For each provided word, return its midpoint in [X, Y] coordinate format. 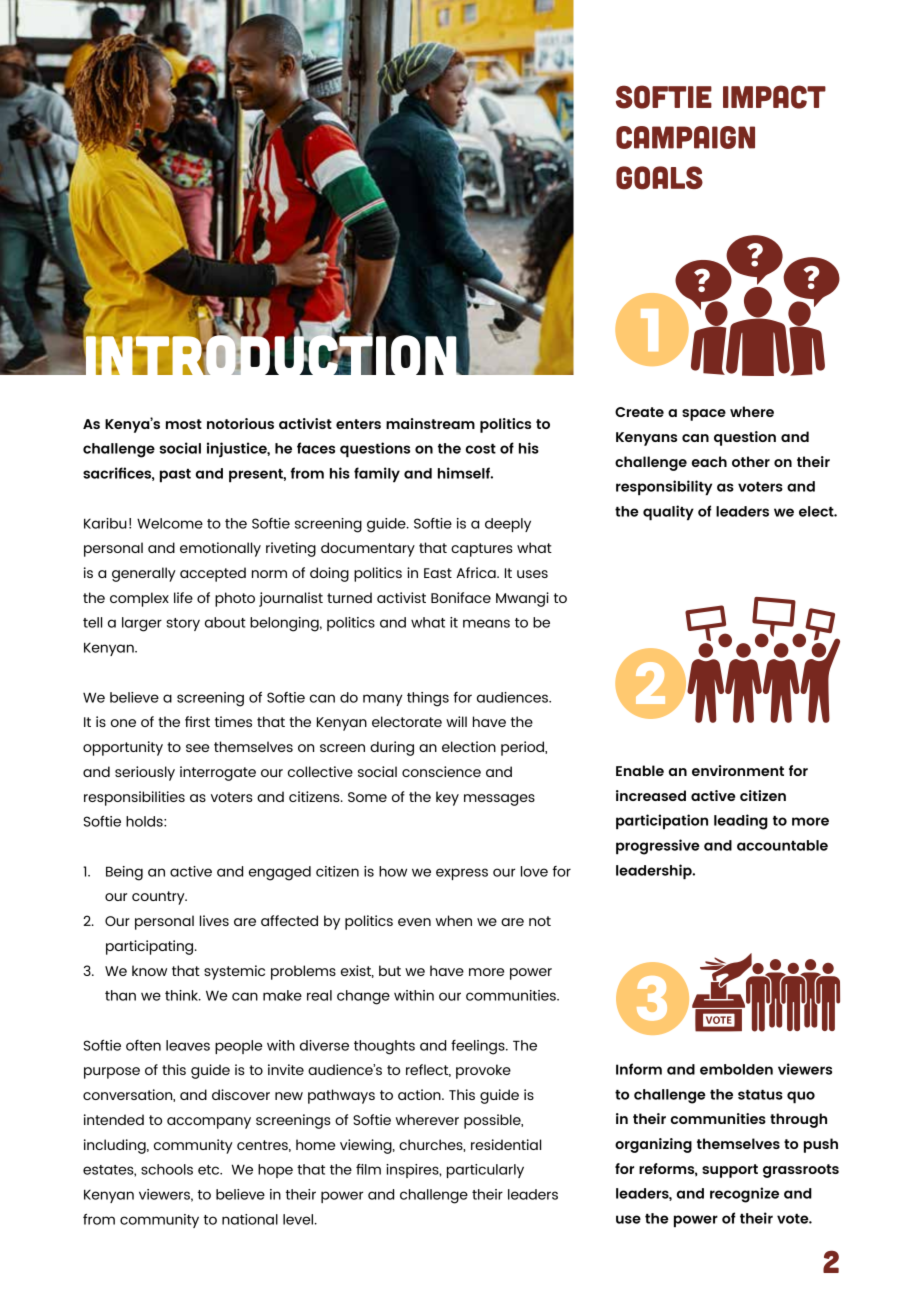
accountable [782, 845]
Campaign [685, 137]
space [704, 415]
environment [738, 770]
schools [167, 1169]
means [486, 623]
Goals [659, 178]
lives [214, 920]
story [183, 624]
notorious [240, 423]
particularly [485, 1171]
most [184, 424]
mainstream [430, 423]
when [454, 920]
